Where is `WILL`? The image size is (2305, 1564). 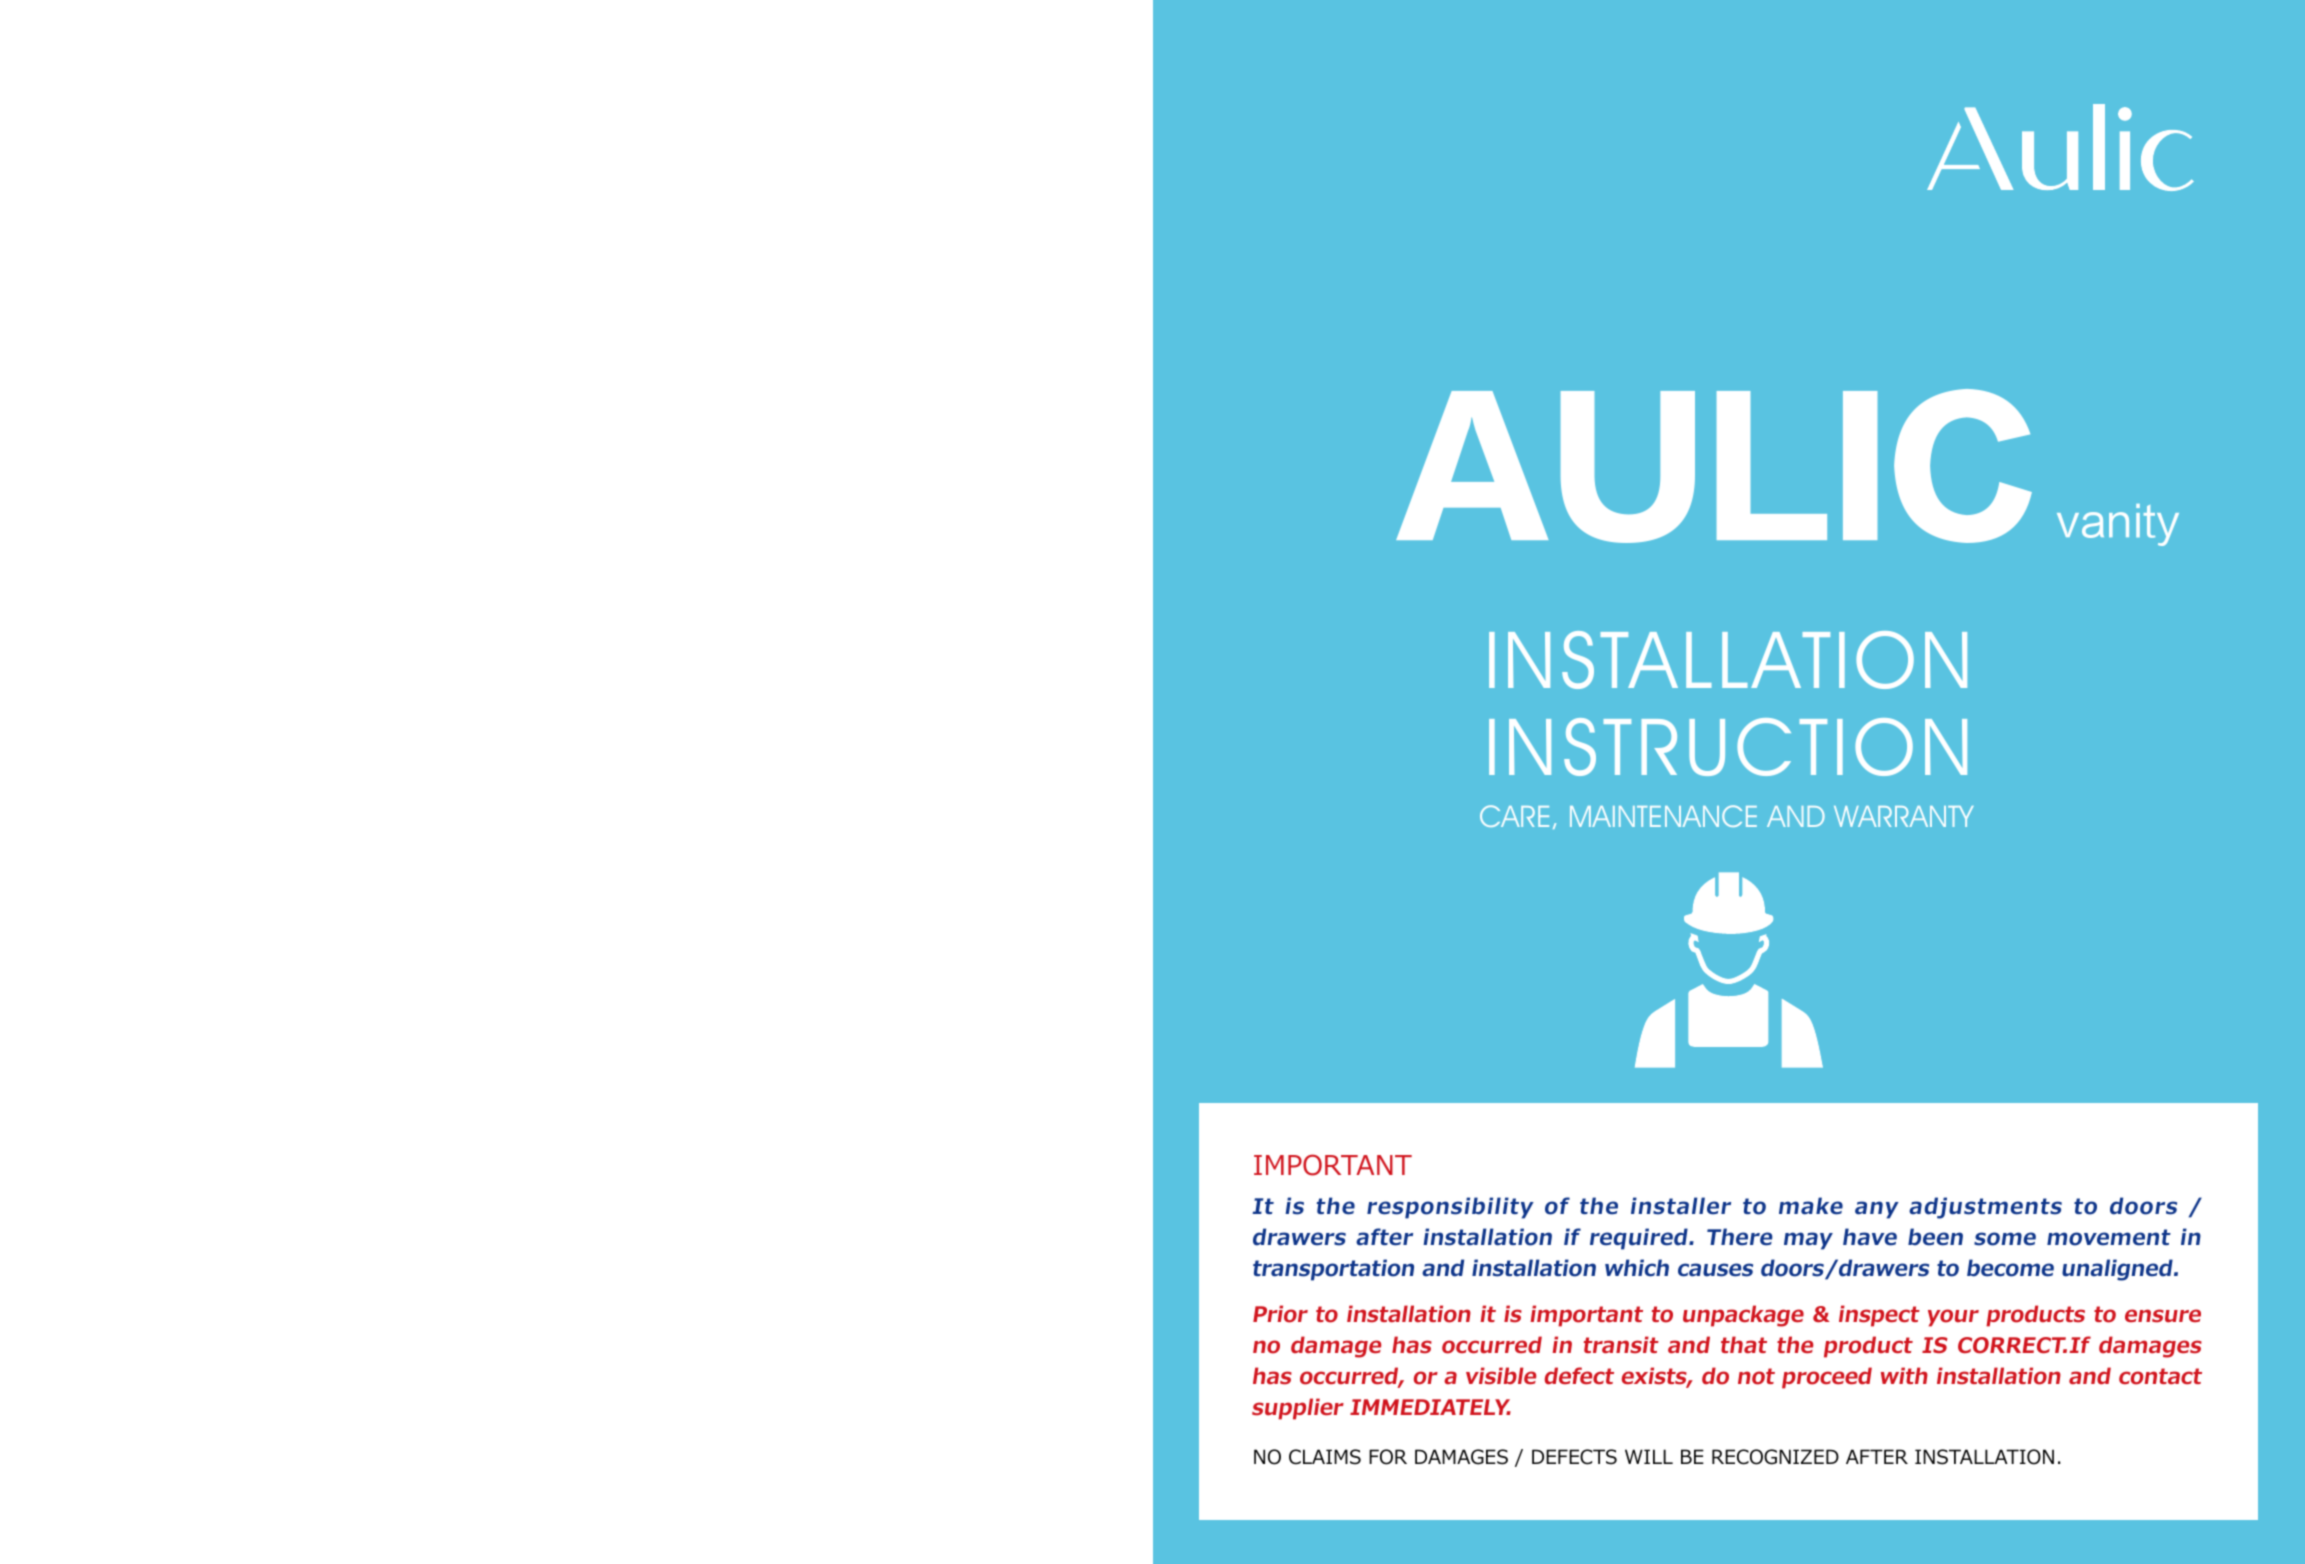
WILL is located at coordinates (1649, 1456).
